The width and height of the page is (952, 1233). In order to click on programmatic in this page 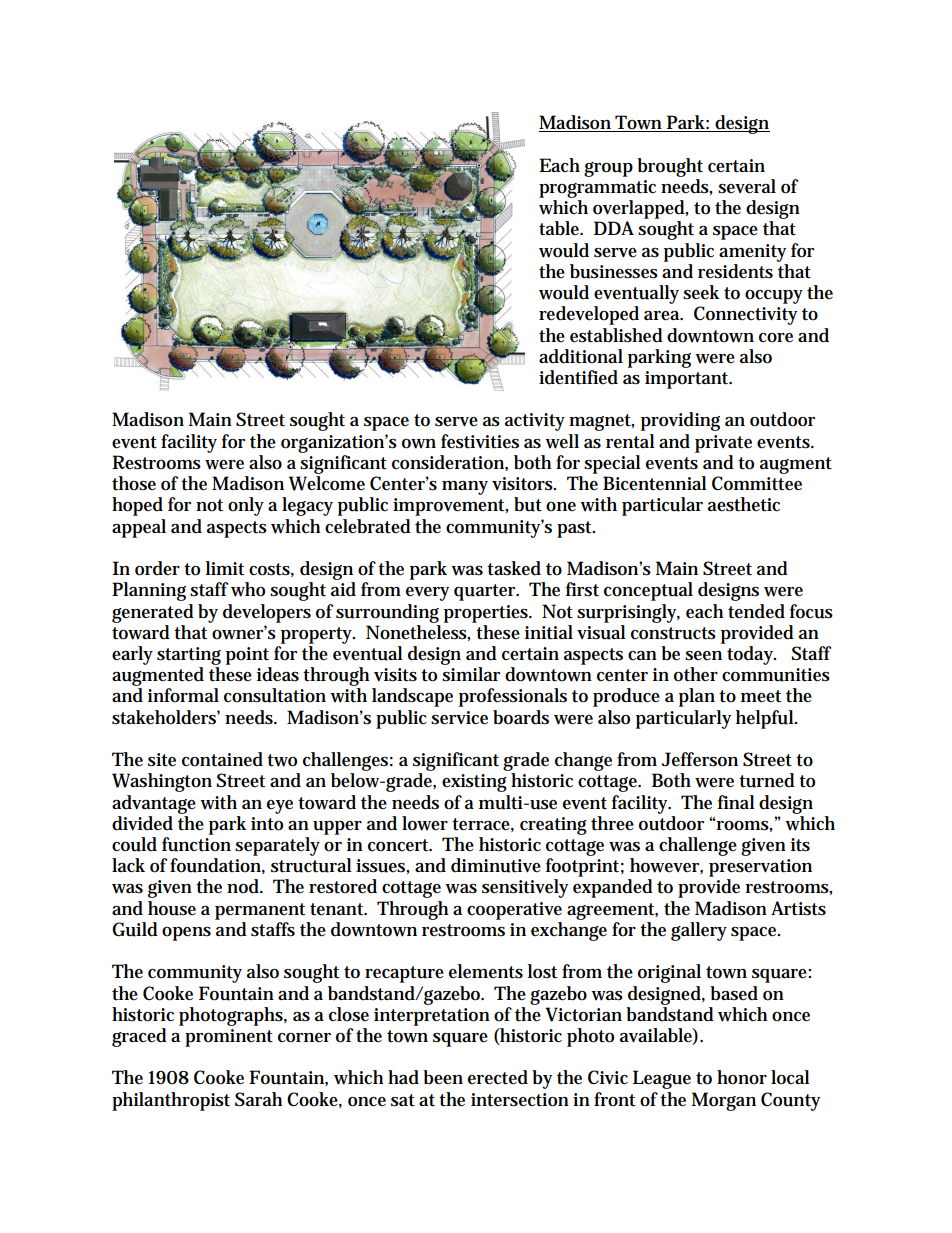, I will do `click(597, 189)`.
